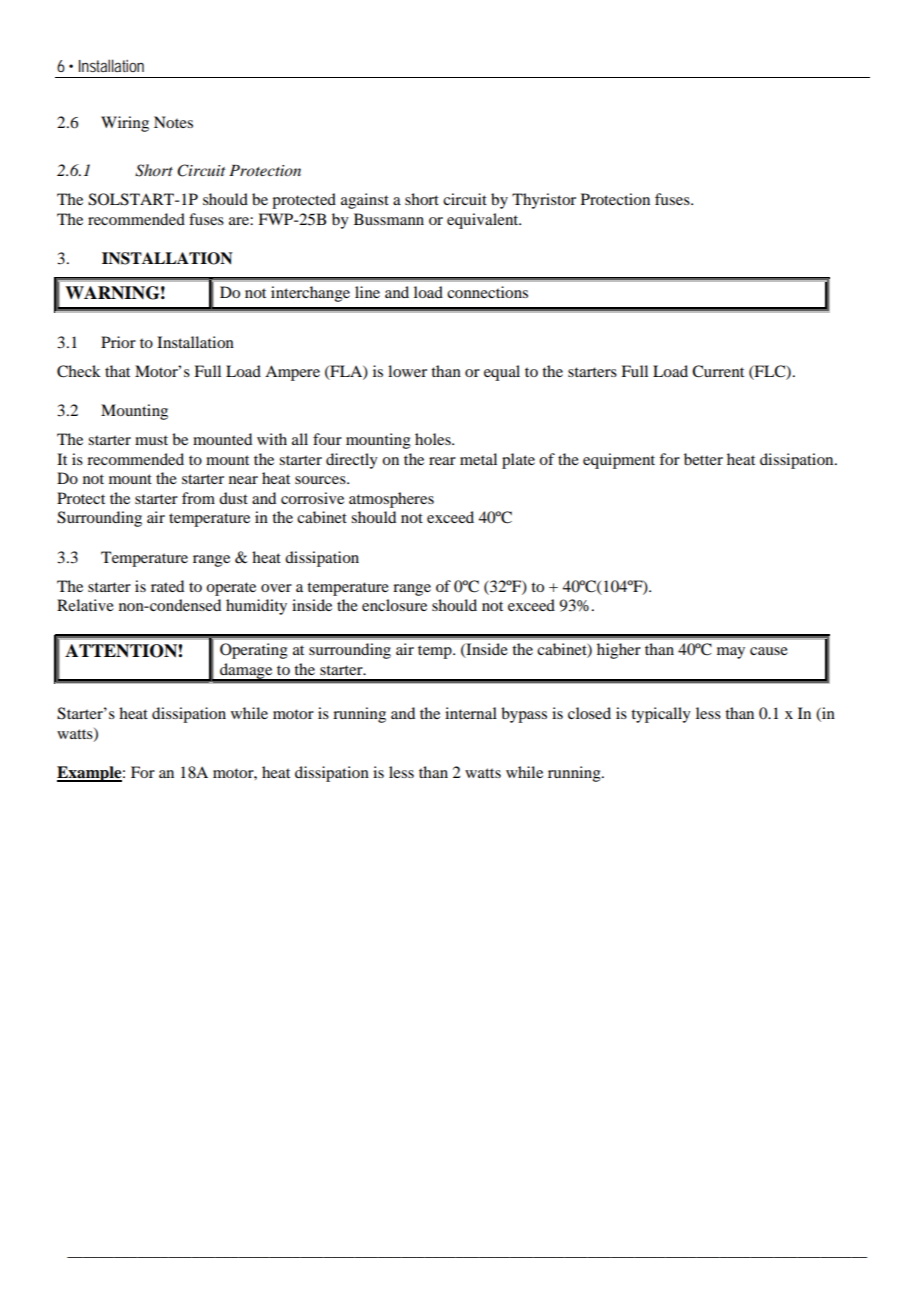 Image resolution: width=924 pixels, height=1308 pixels. I want to click on holes, so click(434, 439).
